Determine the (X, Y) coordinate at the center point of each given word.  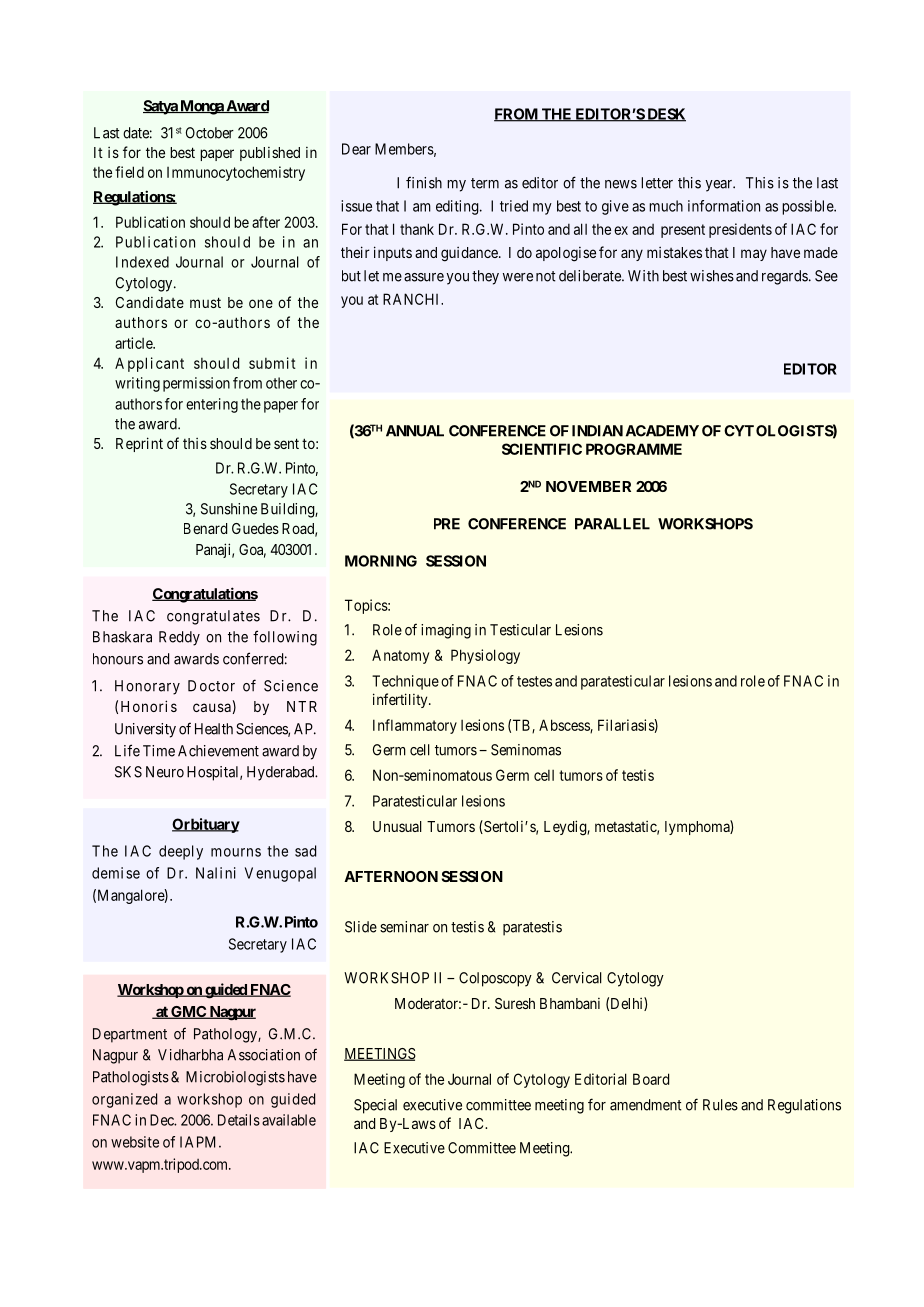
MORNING (381, 561)
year (719, 186)
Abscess (565, 726)
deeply (181, 852)
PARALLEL (612, 524)
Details (239, 1120)
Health (214, 729)
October (210, 133)
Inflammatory (415, 726)
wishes (712, 276)
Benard (205, 528)
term (485, 183)
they (485, 277)
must (205, 302)
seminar (404, 927)
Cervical (577, 978)
